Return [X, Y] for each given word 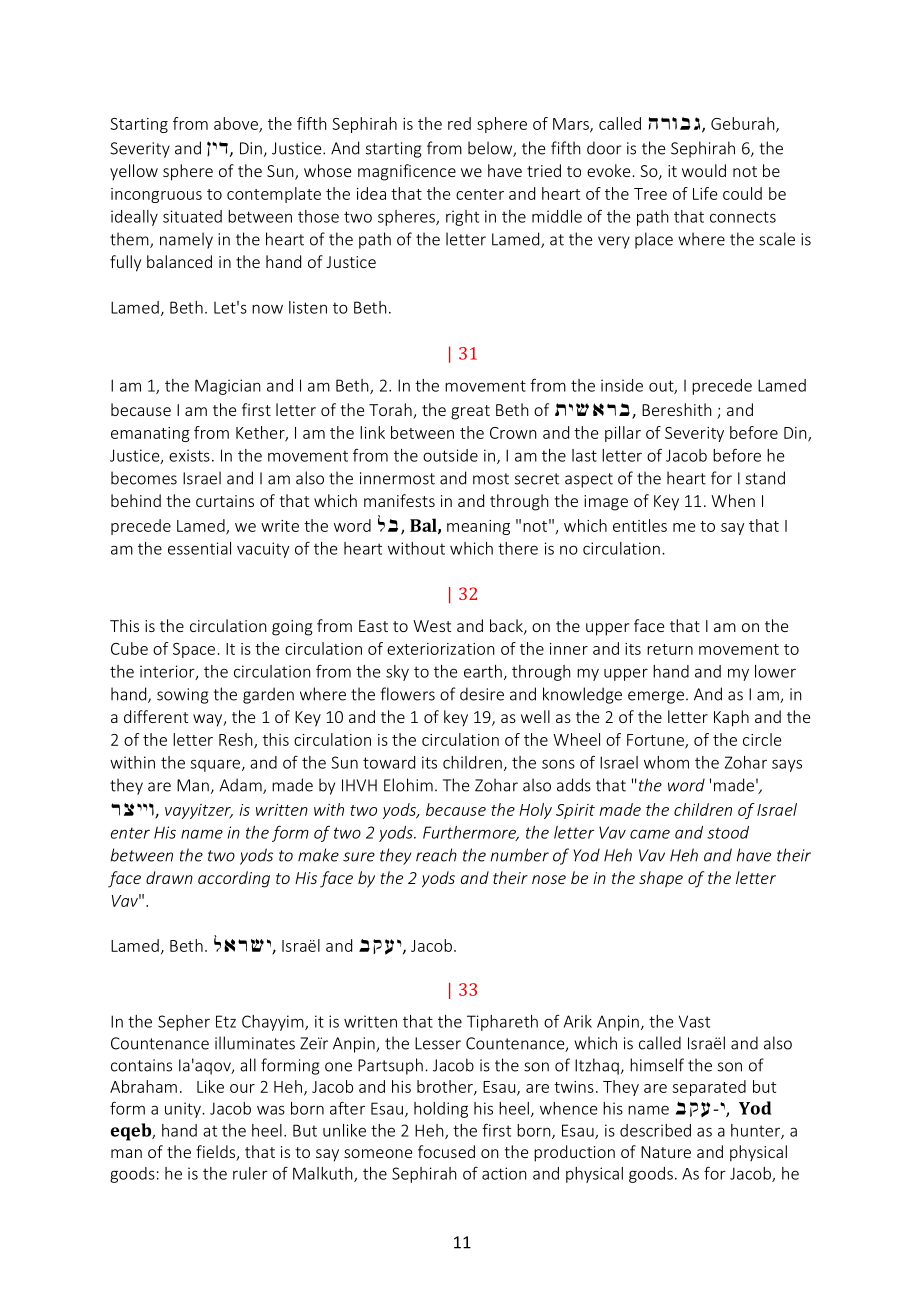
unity [184, 1110]
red [459, 123]
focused [446, 1151]
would [704, 170]
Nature [666, 1152]
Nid [218, 149]
